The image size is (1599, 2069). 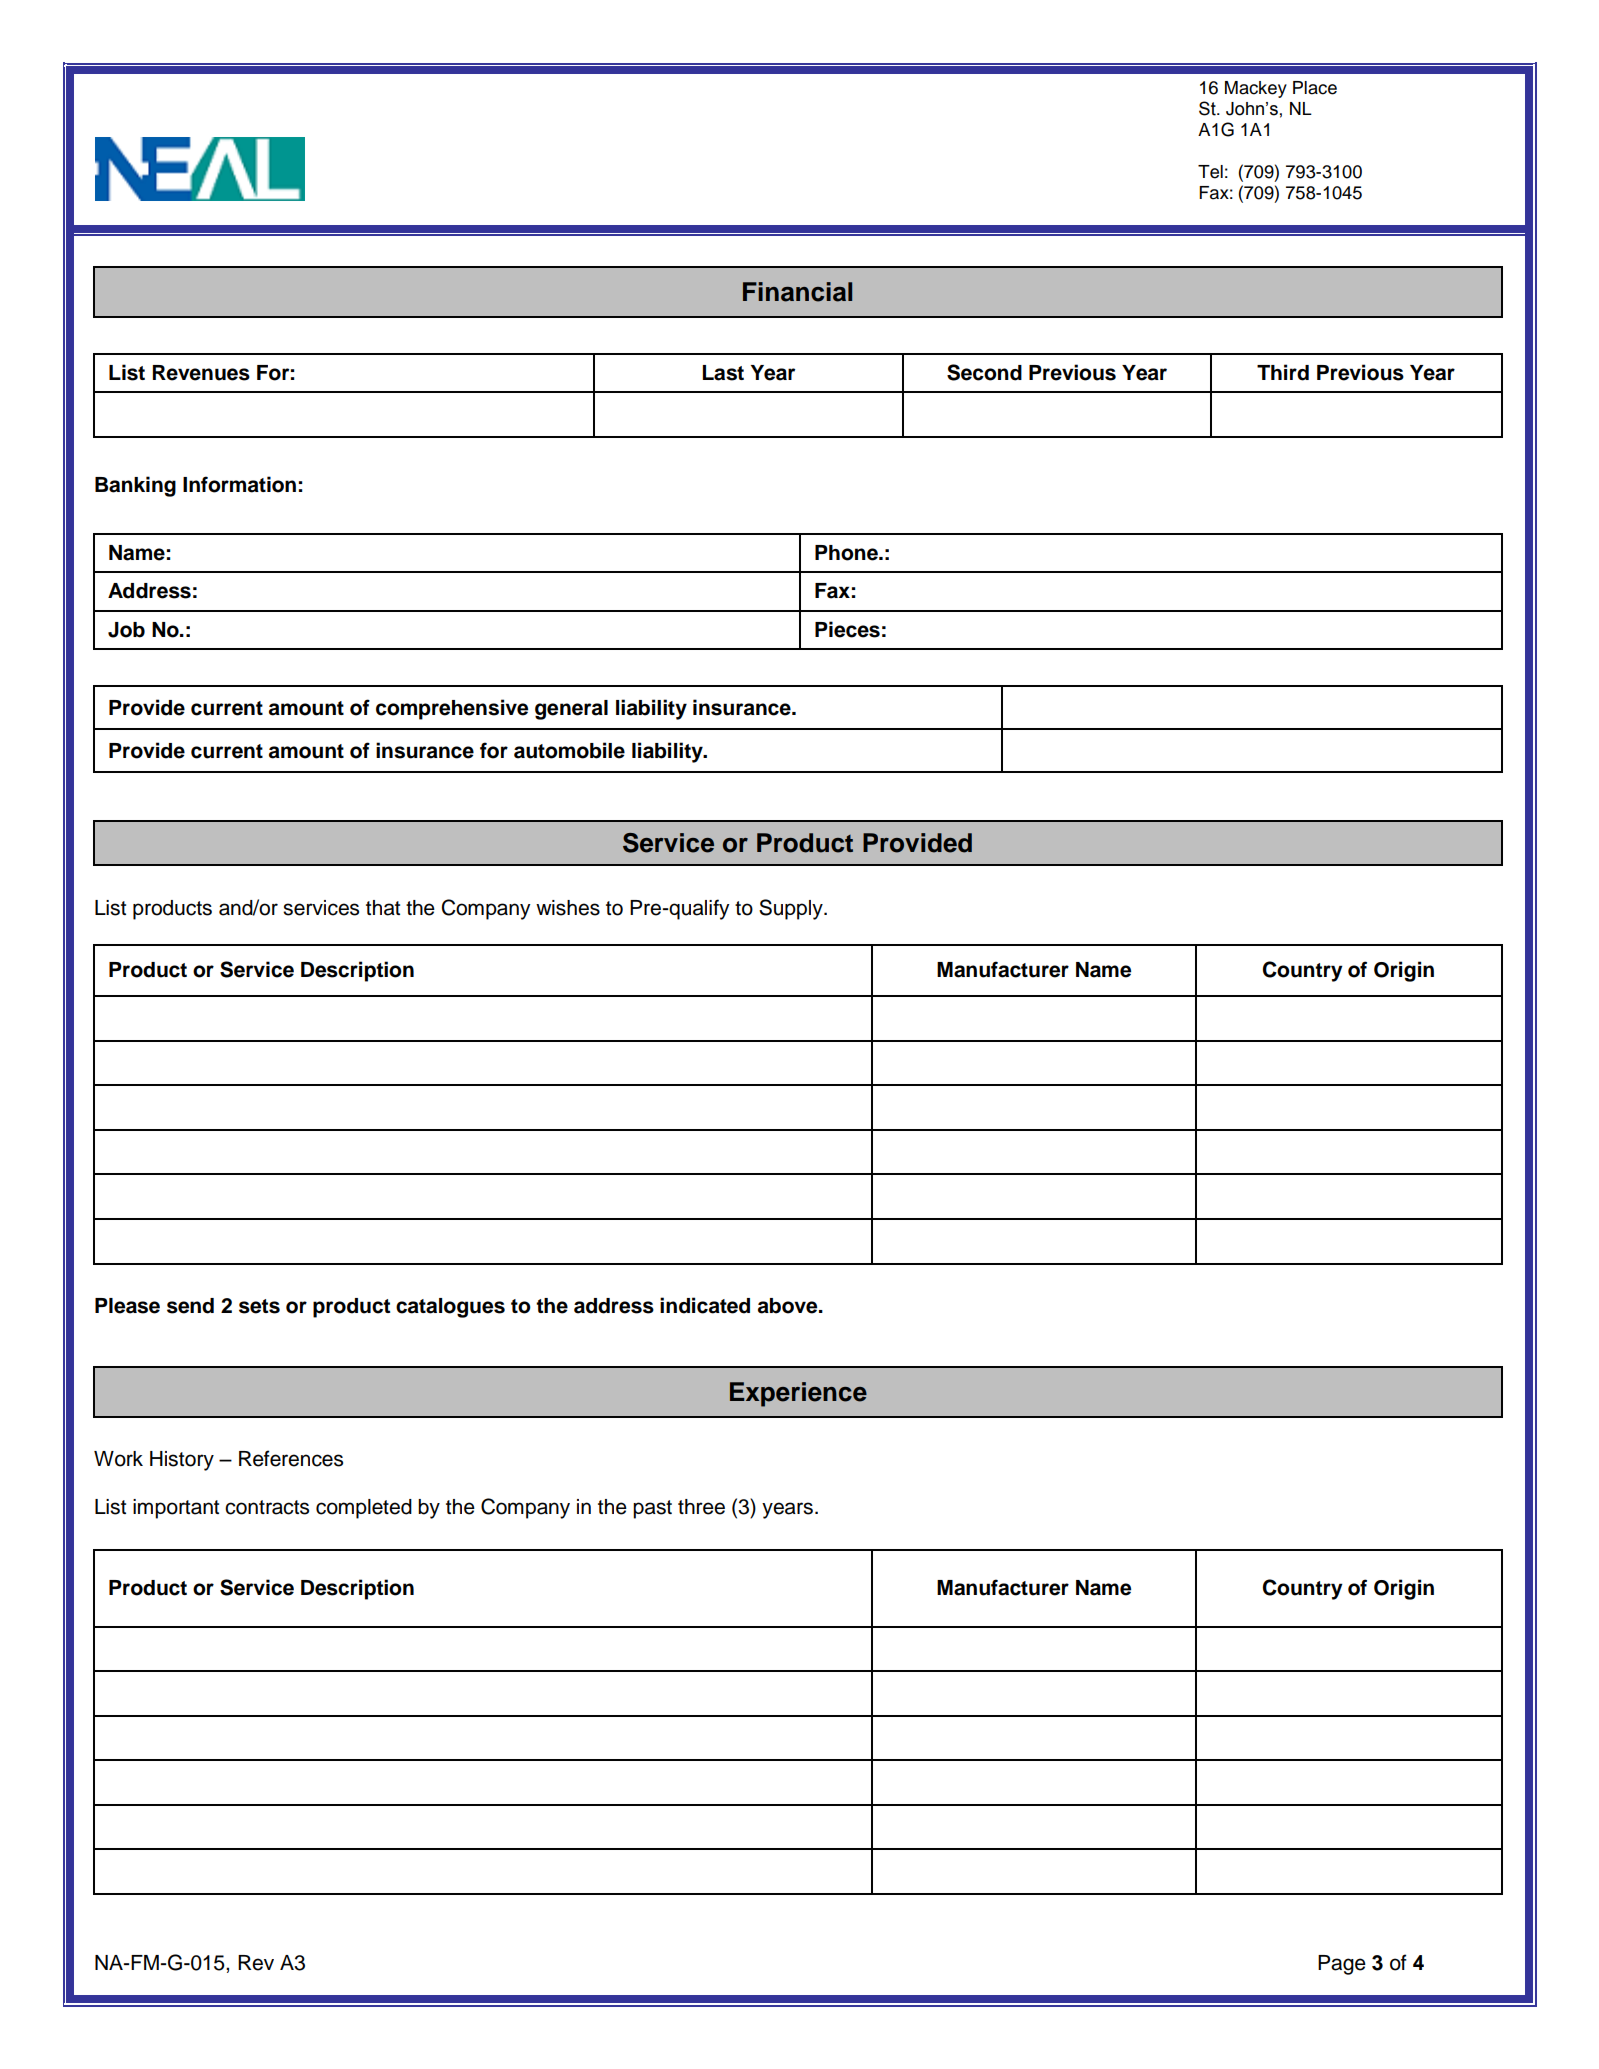 I want to click on Revenues, so click(x=201, y=373).
